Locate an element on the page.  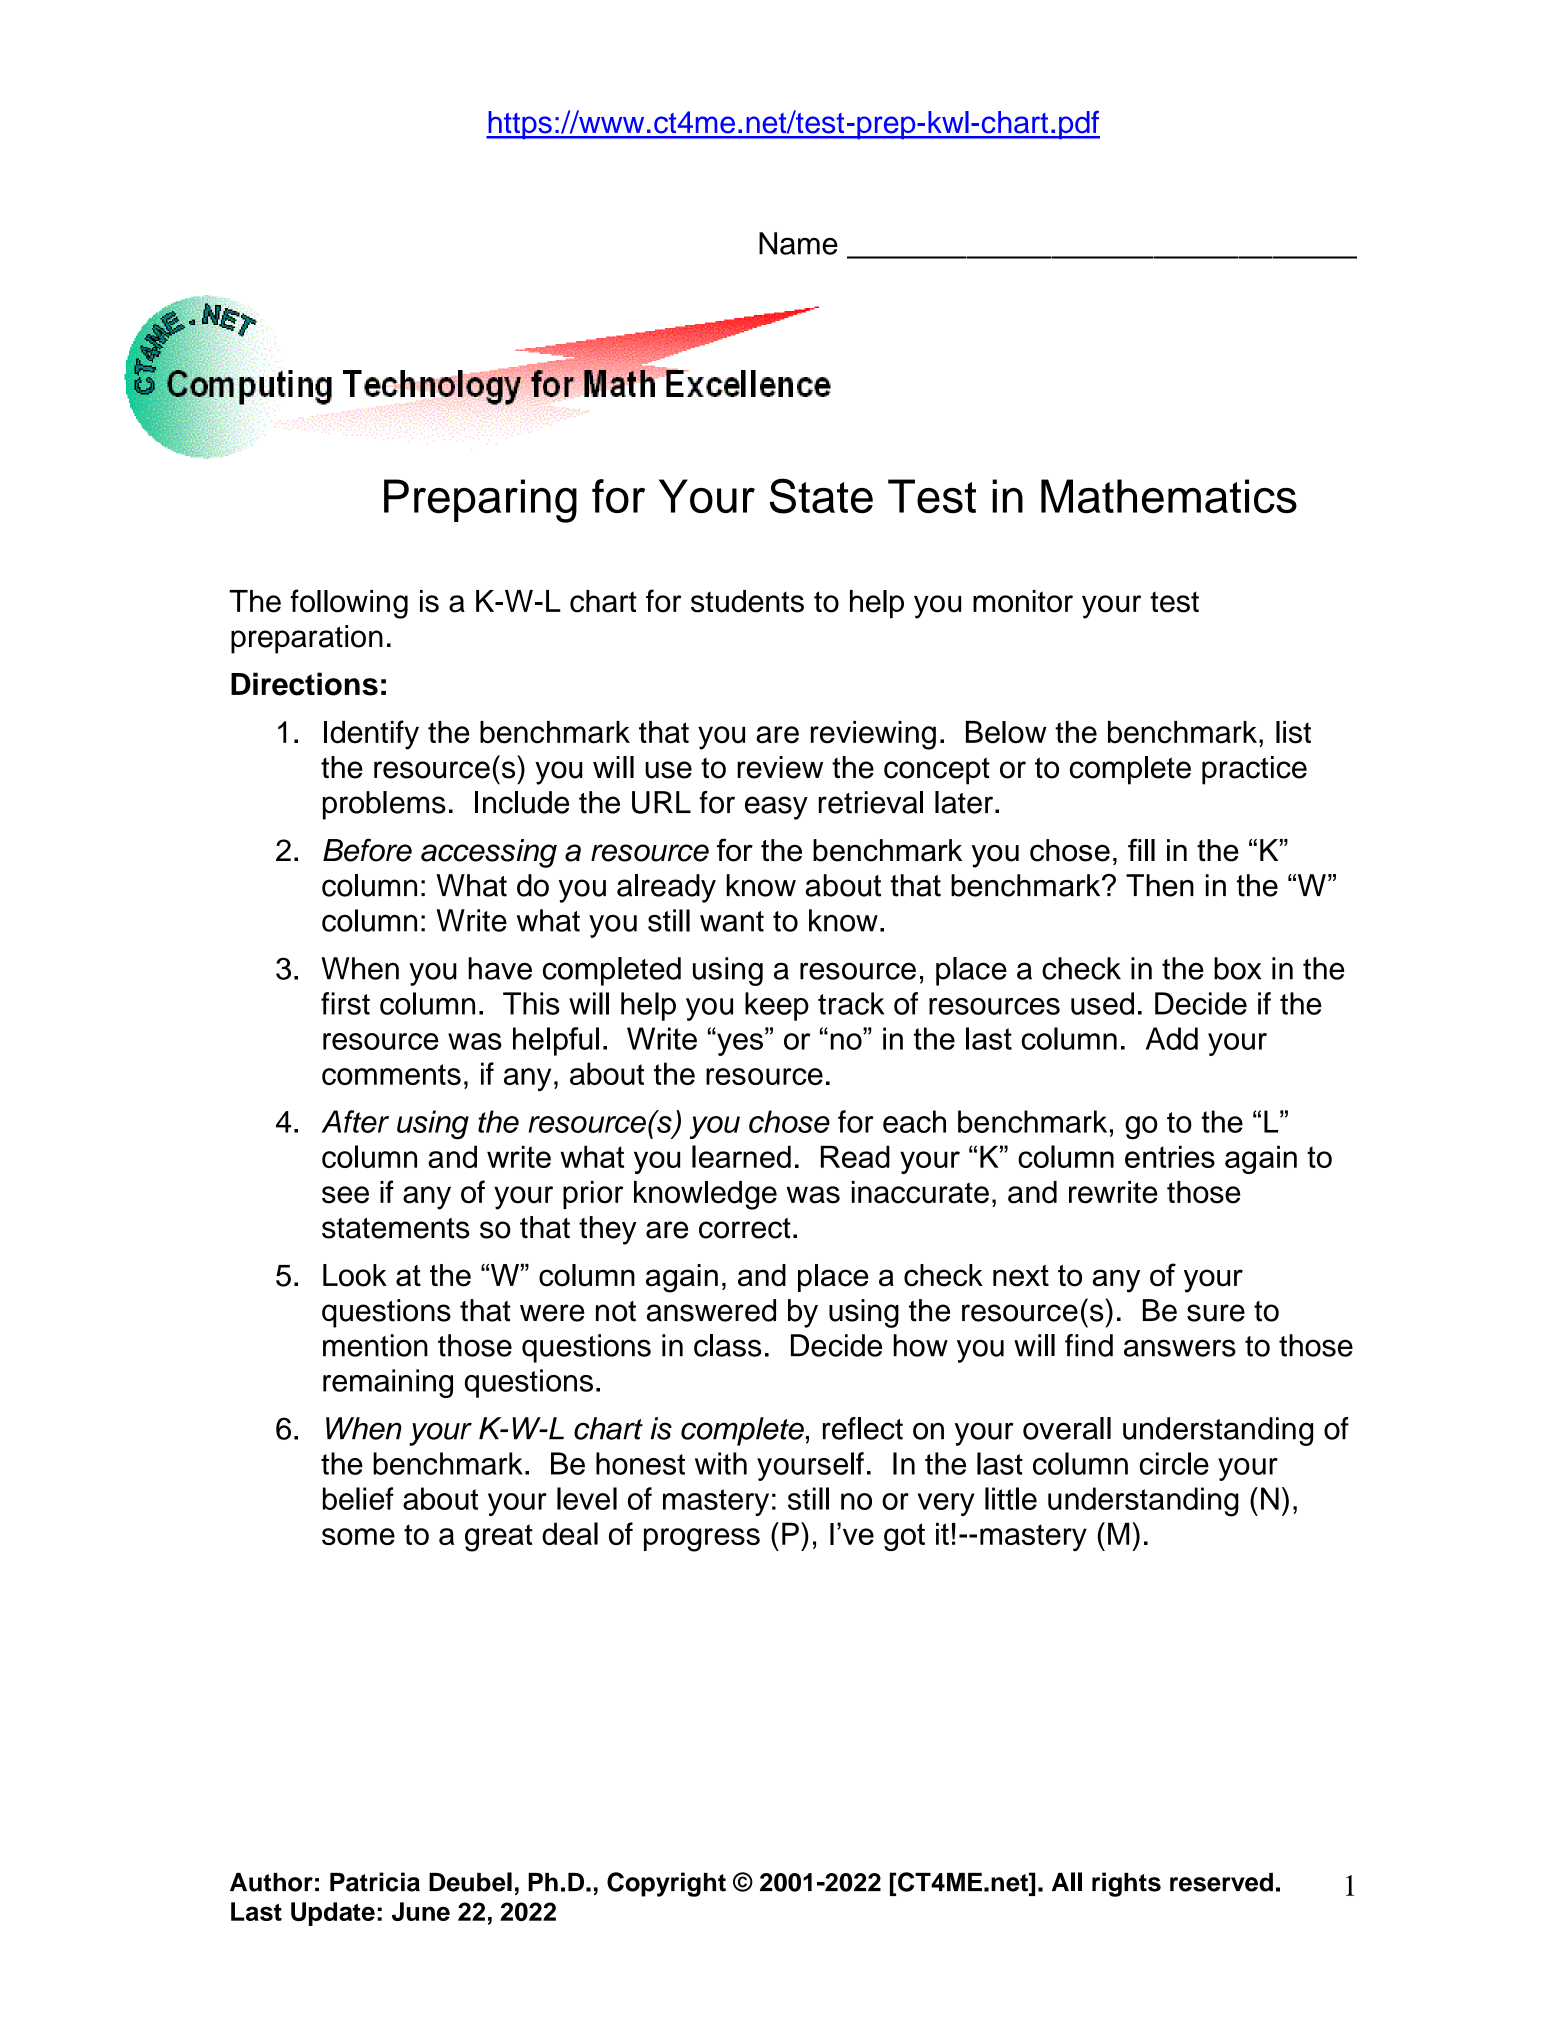
Name is located at coordinates (798, 243).
